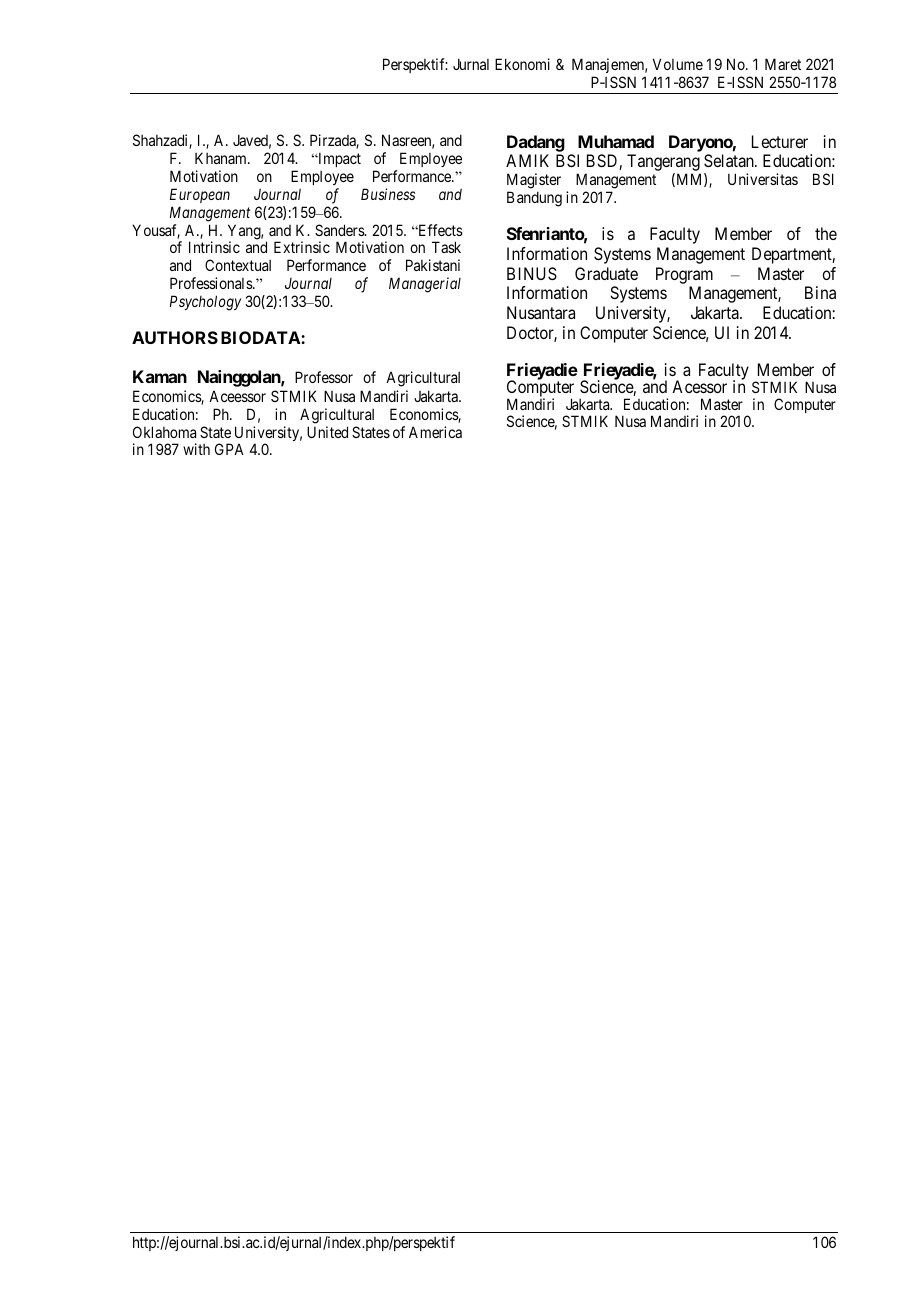 This screenshot has width=924, height=1308. Describe the element at coordinates (684, 275) in the screenshot. I see `Program` at that location.
